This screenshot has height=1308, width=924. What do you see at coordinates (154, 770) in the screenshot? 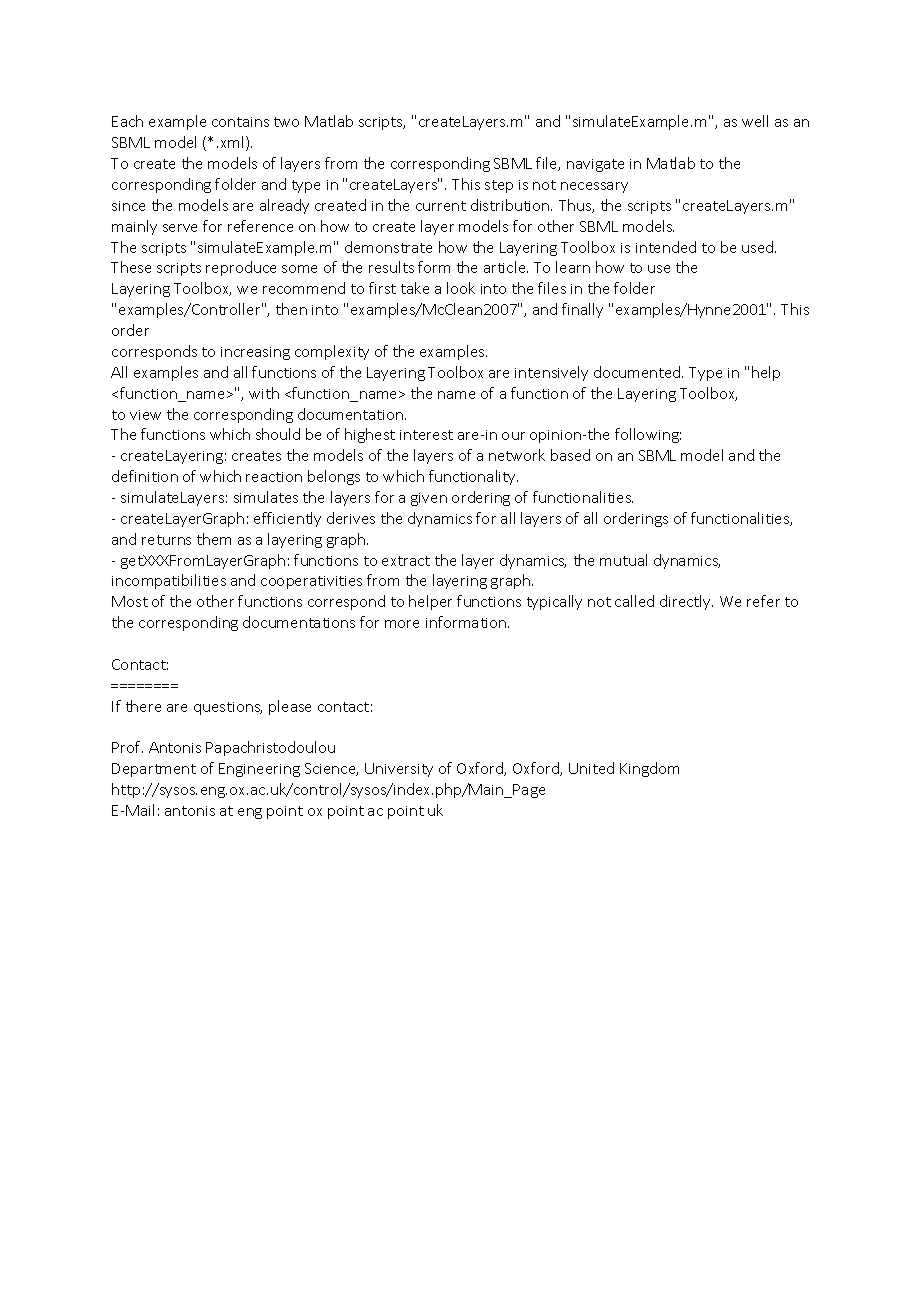
I see `Department` at bounding box center [154, 770].
